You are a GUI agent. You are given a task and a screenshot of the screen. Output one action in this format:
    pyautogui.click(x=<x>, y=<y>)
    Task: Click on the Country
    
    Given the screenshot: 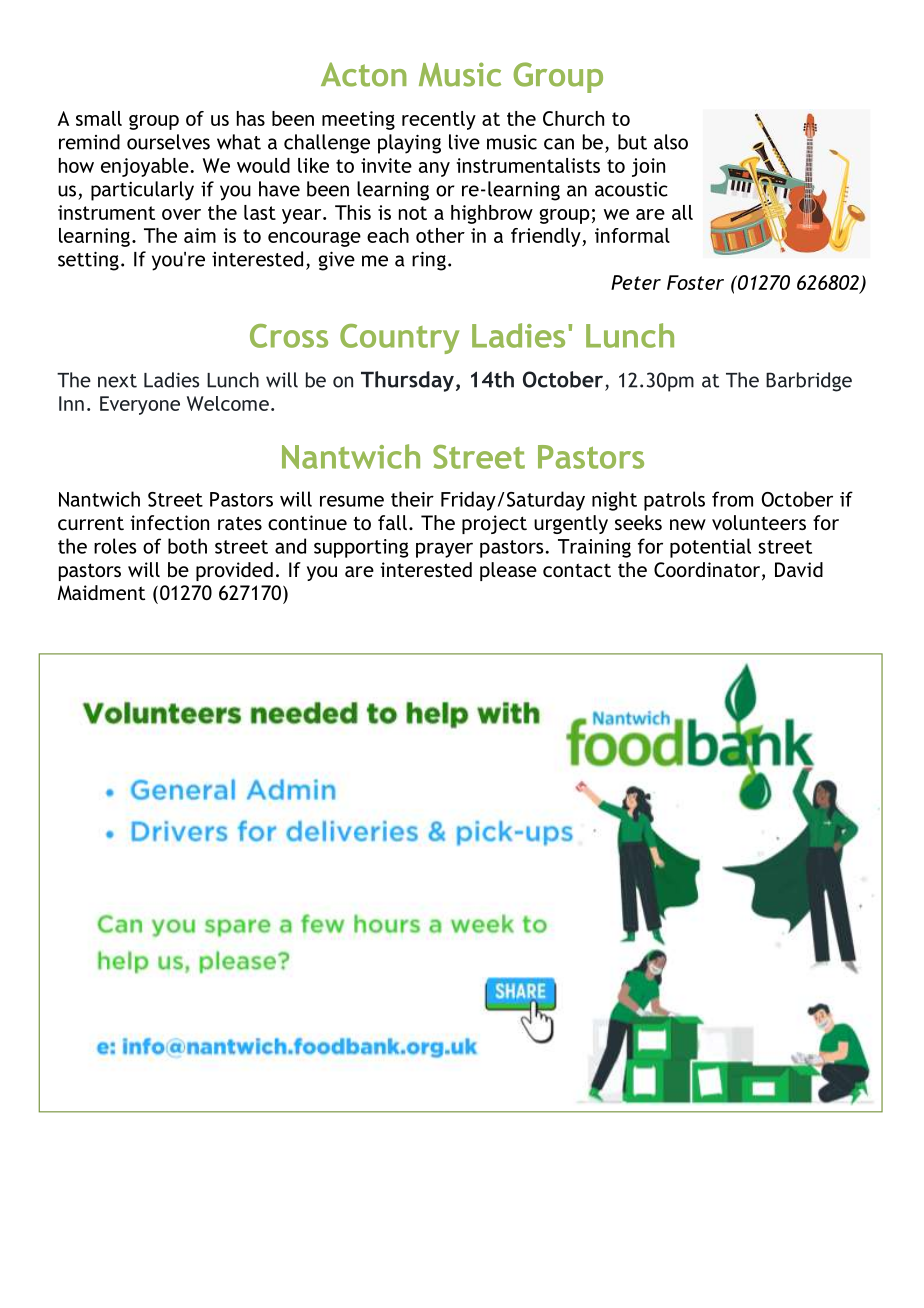 What is the action you would take?
    pyautogui.click(x=399, y=339)
